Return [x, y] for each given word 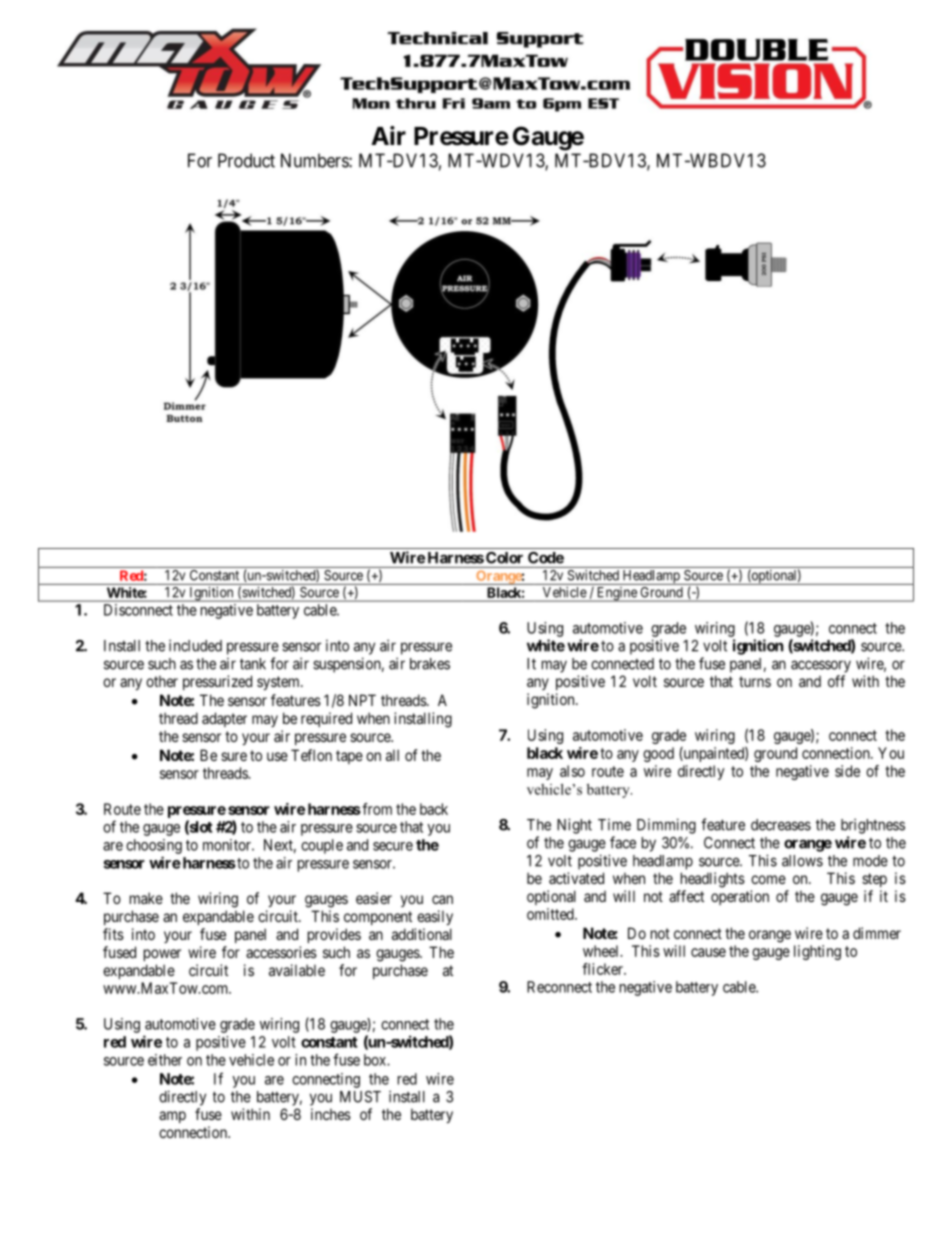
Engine [617, 594]
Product [246, 160]
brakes [430, 664]
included [195, 645]
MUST [360, 1097]
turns [755, 681]
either [165, 1060]
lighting [817, 952]
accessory [821, 666]
